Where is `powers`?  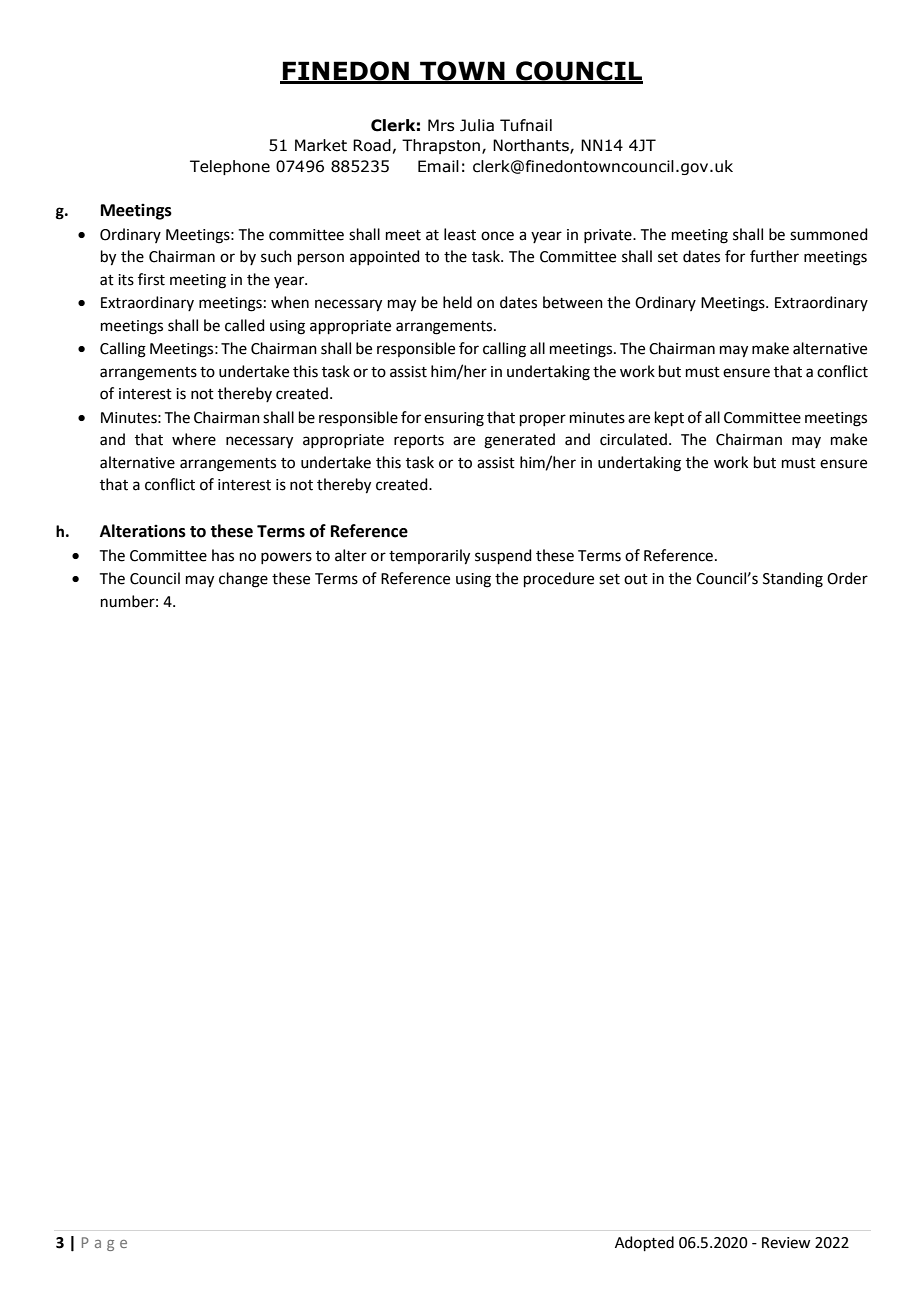 powers is located at coordinates (286, 558).
